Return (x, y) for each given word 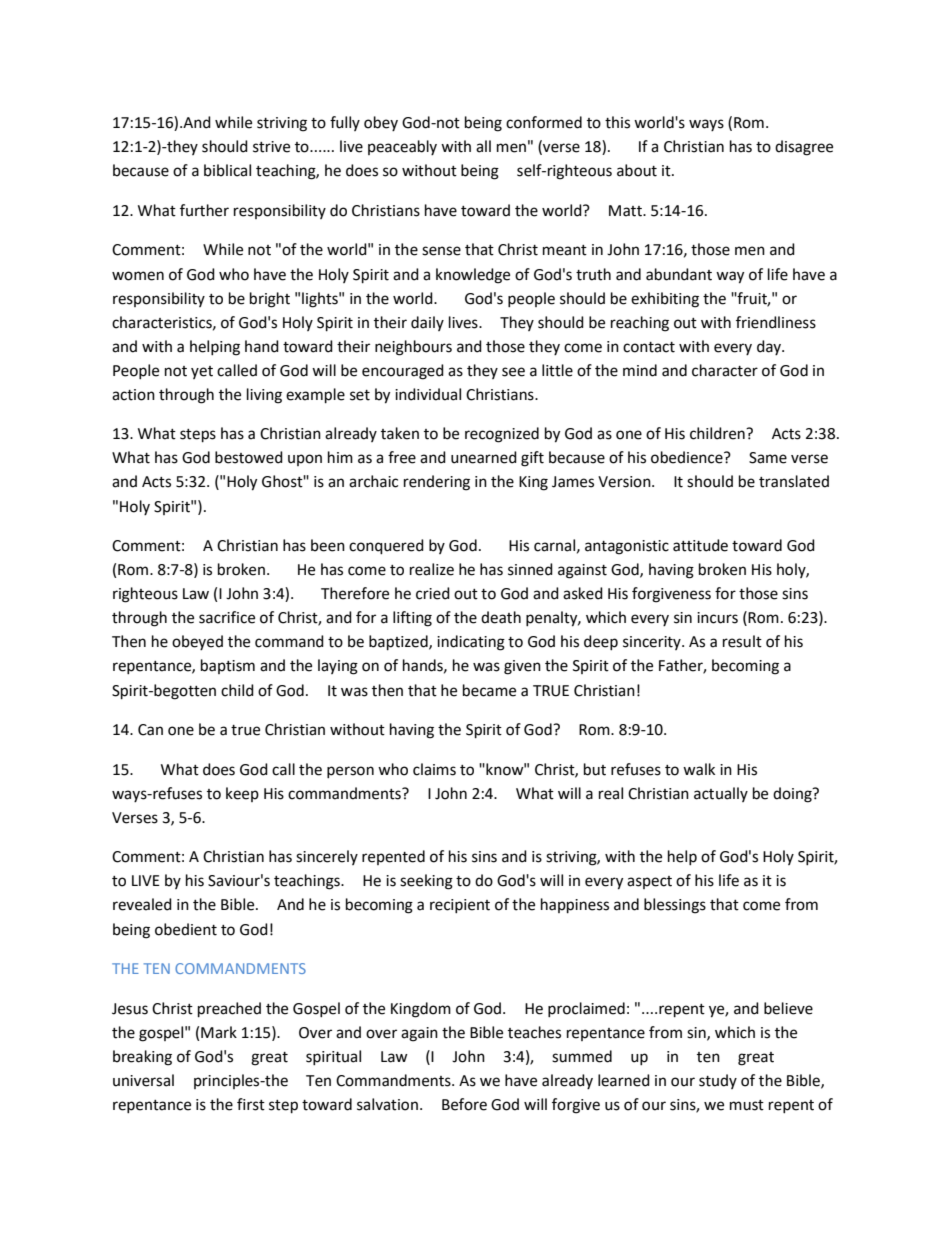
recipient (460, 906)
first (251, 1104)
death (501, 617)
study (718, 1081)
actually (721, 794)
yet (202, 372)
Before (464, 1104)
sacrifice (227, 617)
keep (242, 794)
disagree (804, 148)
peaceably (402, 147)
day (770, 347)
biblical (227, 170)
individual (428, 394)
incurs (717, 618)
